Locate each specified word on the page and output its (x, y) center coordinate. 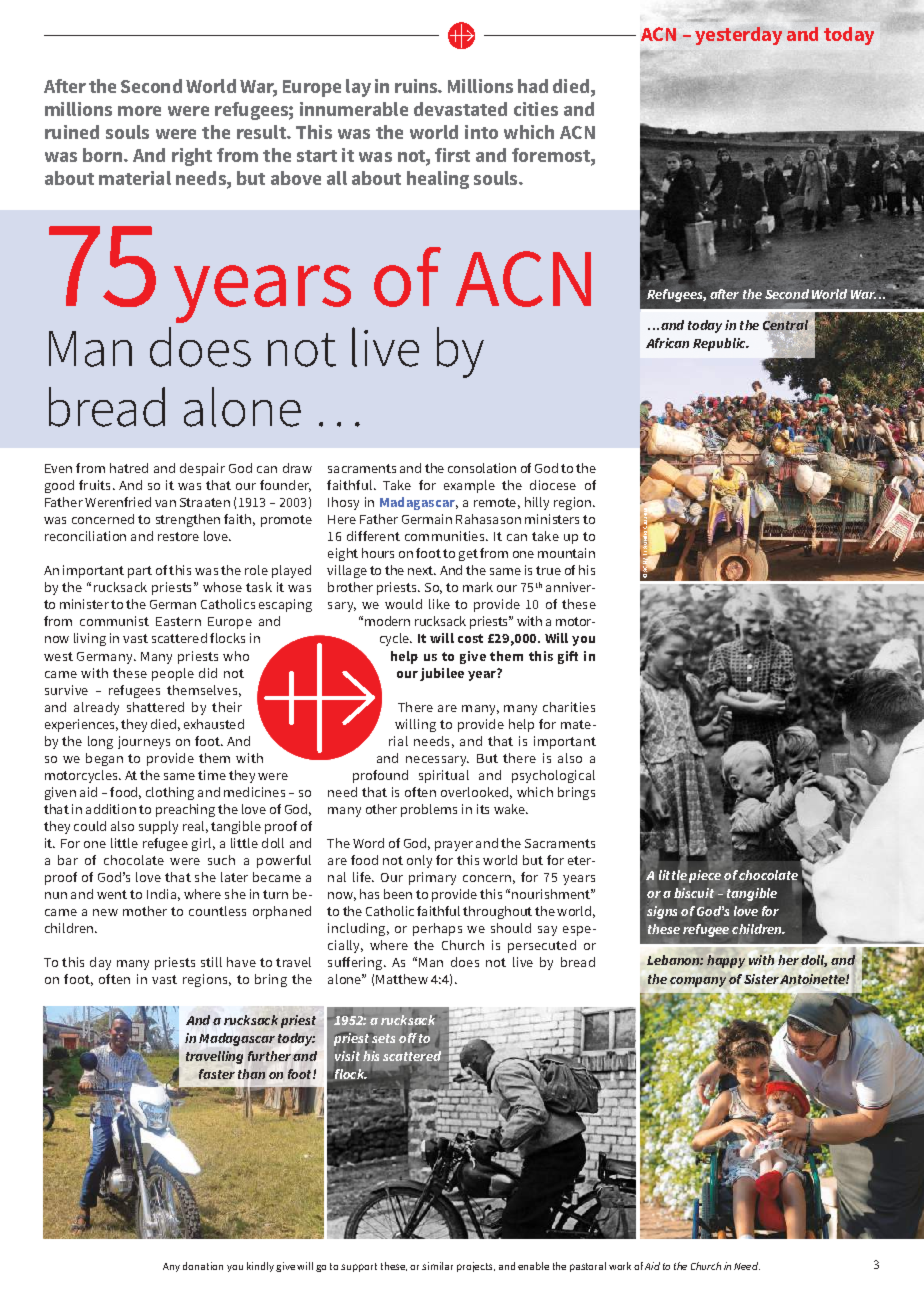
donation (203, 1266)
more (139, 111)
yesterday (738, 36)
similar (437, 1266)
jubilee (442, 674)
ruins (417, 86)
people (173, 674)
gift (568, 657)
